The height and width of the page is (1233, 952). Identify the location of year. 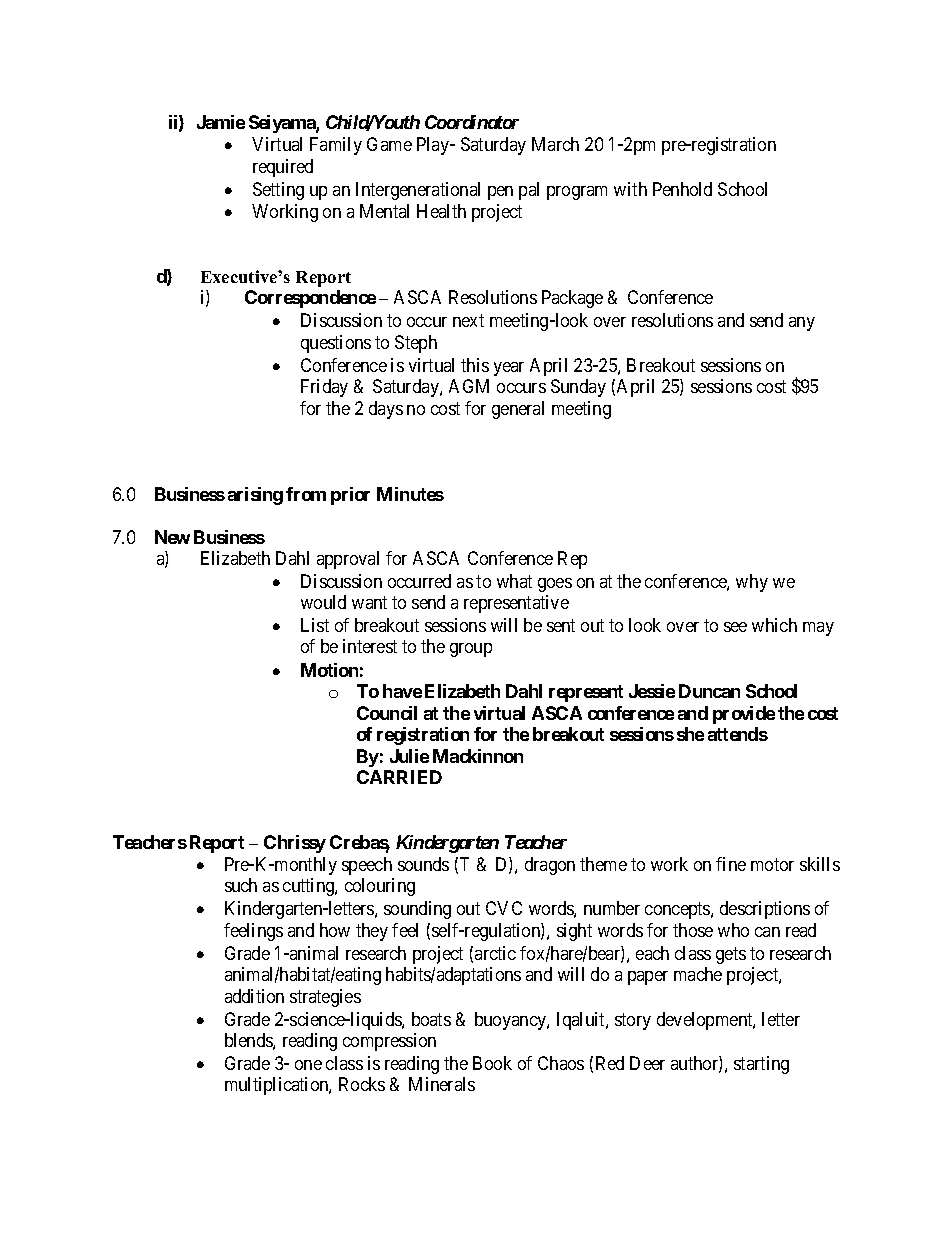
(509, 369).
